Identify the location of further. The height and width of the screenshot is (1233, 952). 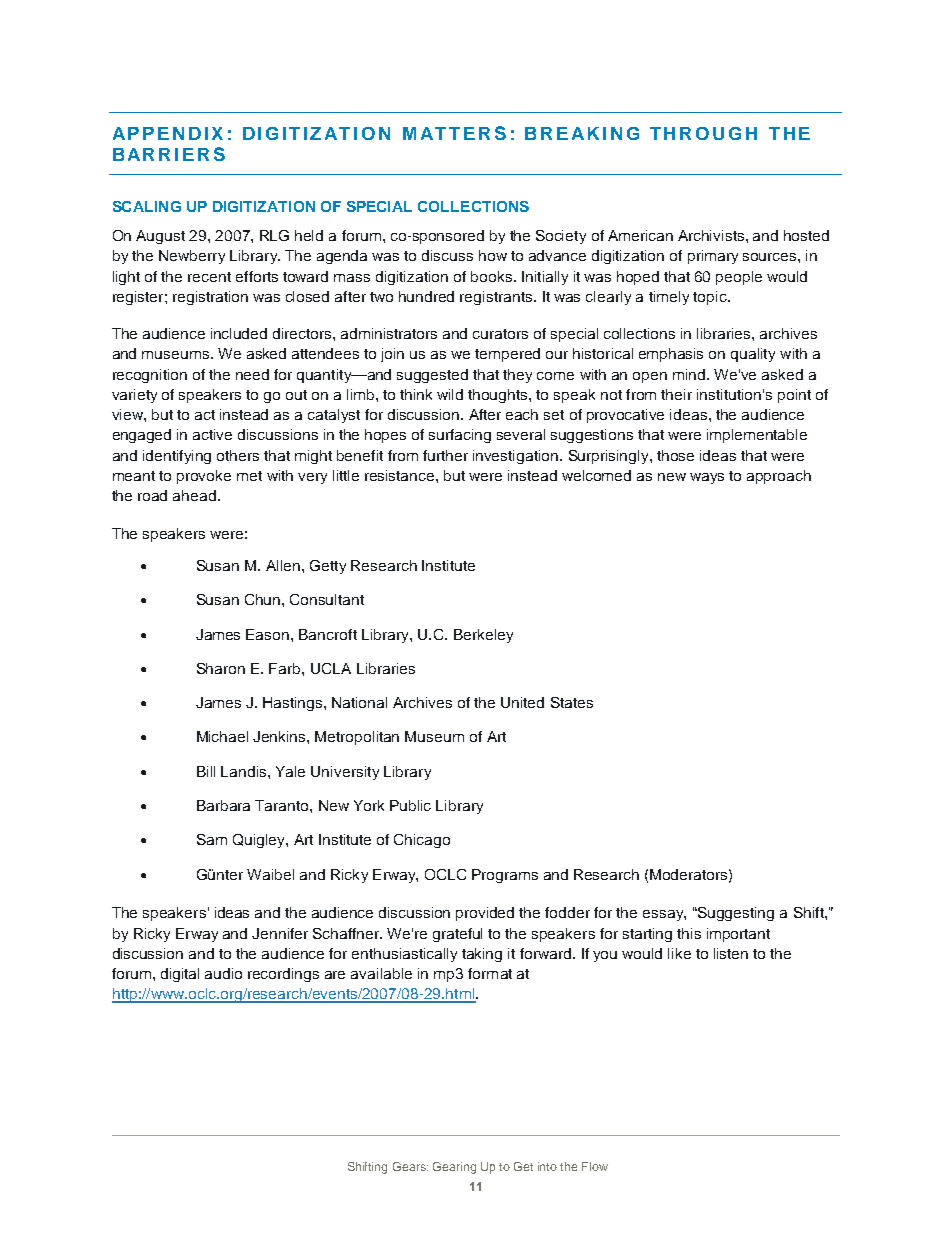
(445, 455).
